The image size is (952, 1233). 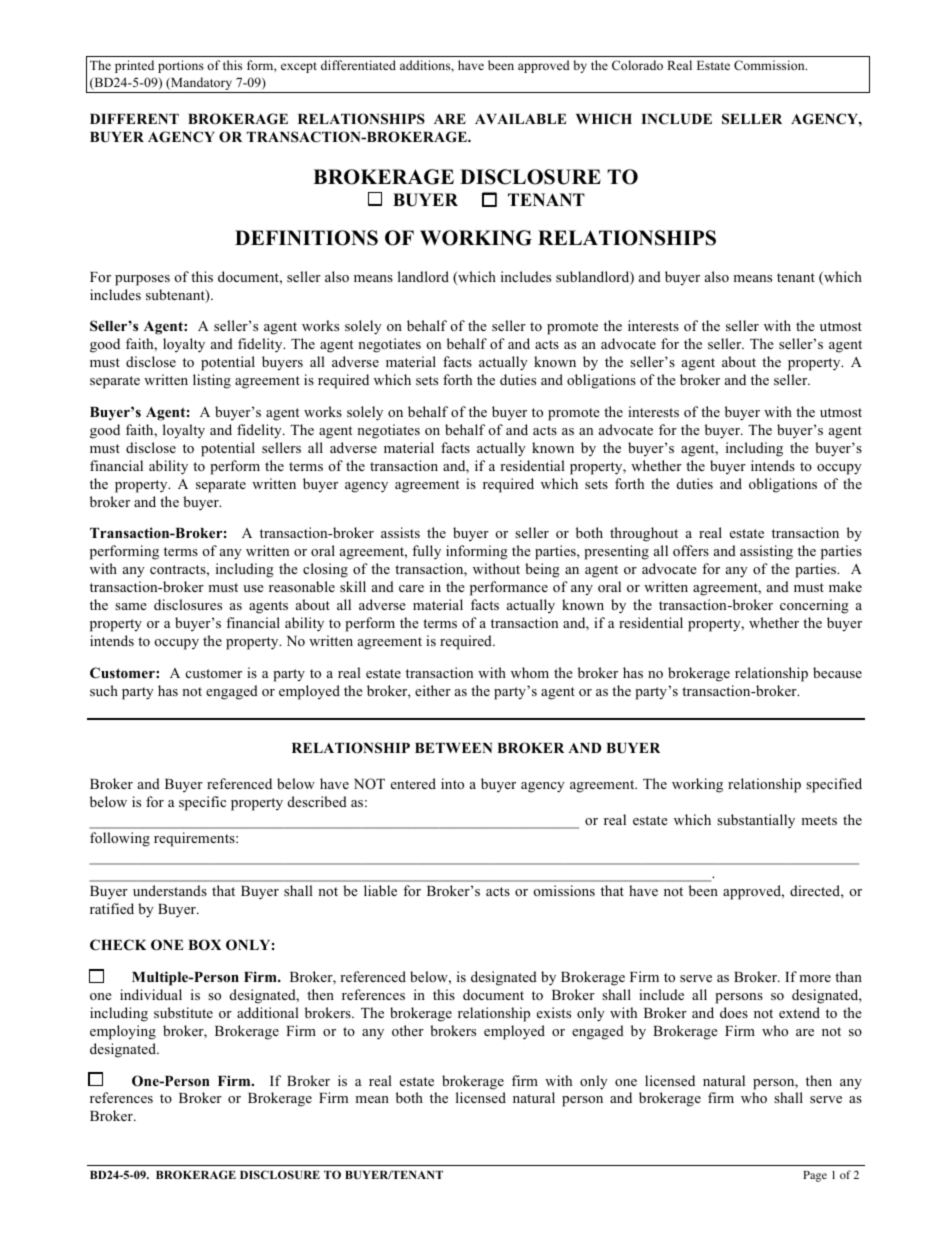 What do you see at coordinates (408, 1030) in the screenshot?
I see `other` at bounding box center [408, 1030].
